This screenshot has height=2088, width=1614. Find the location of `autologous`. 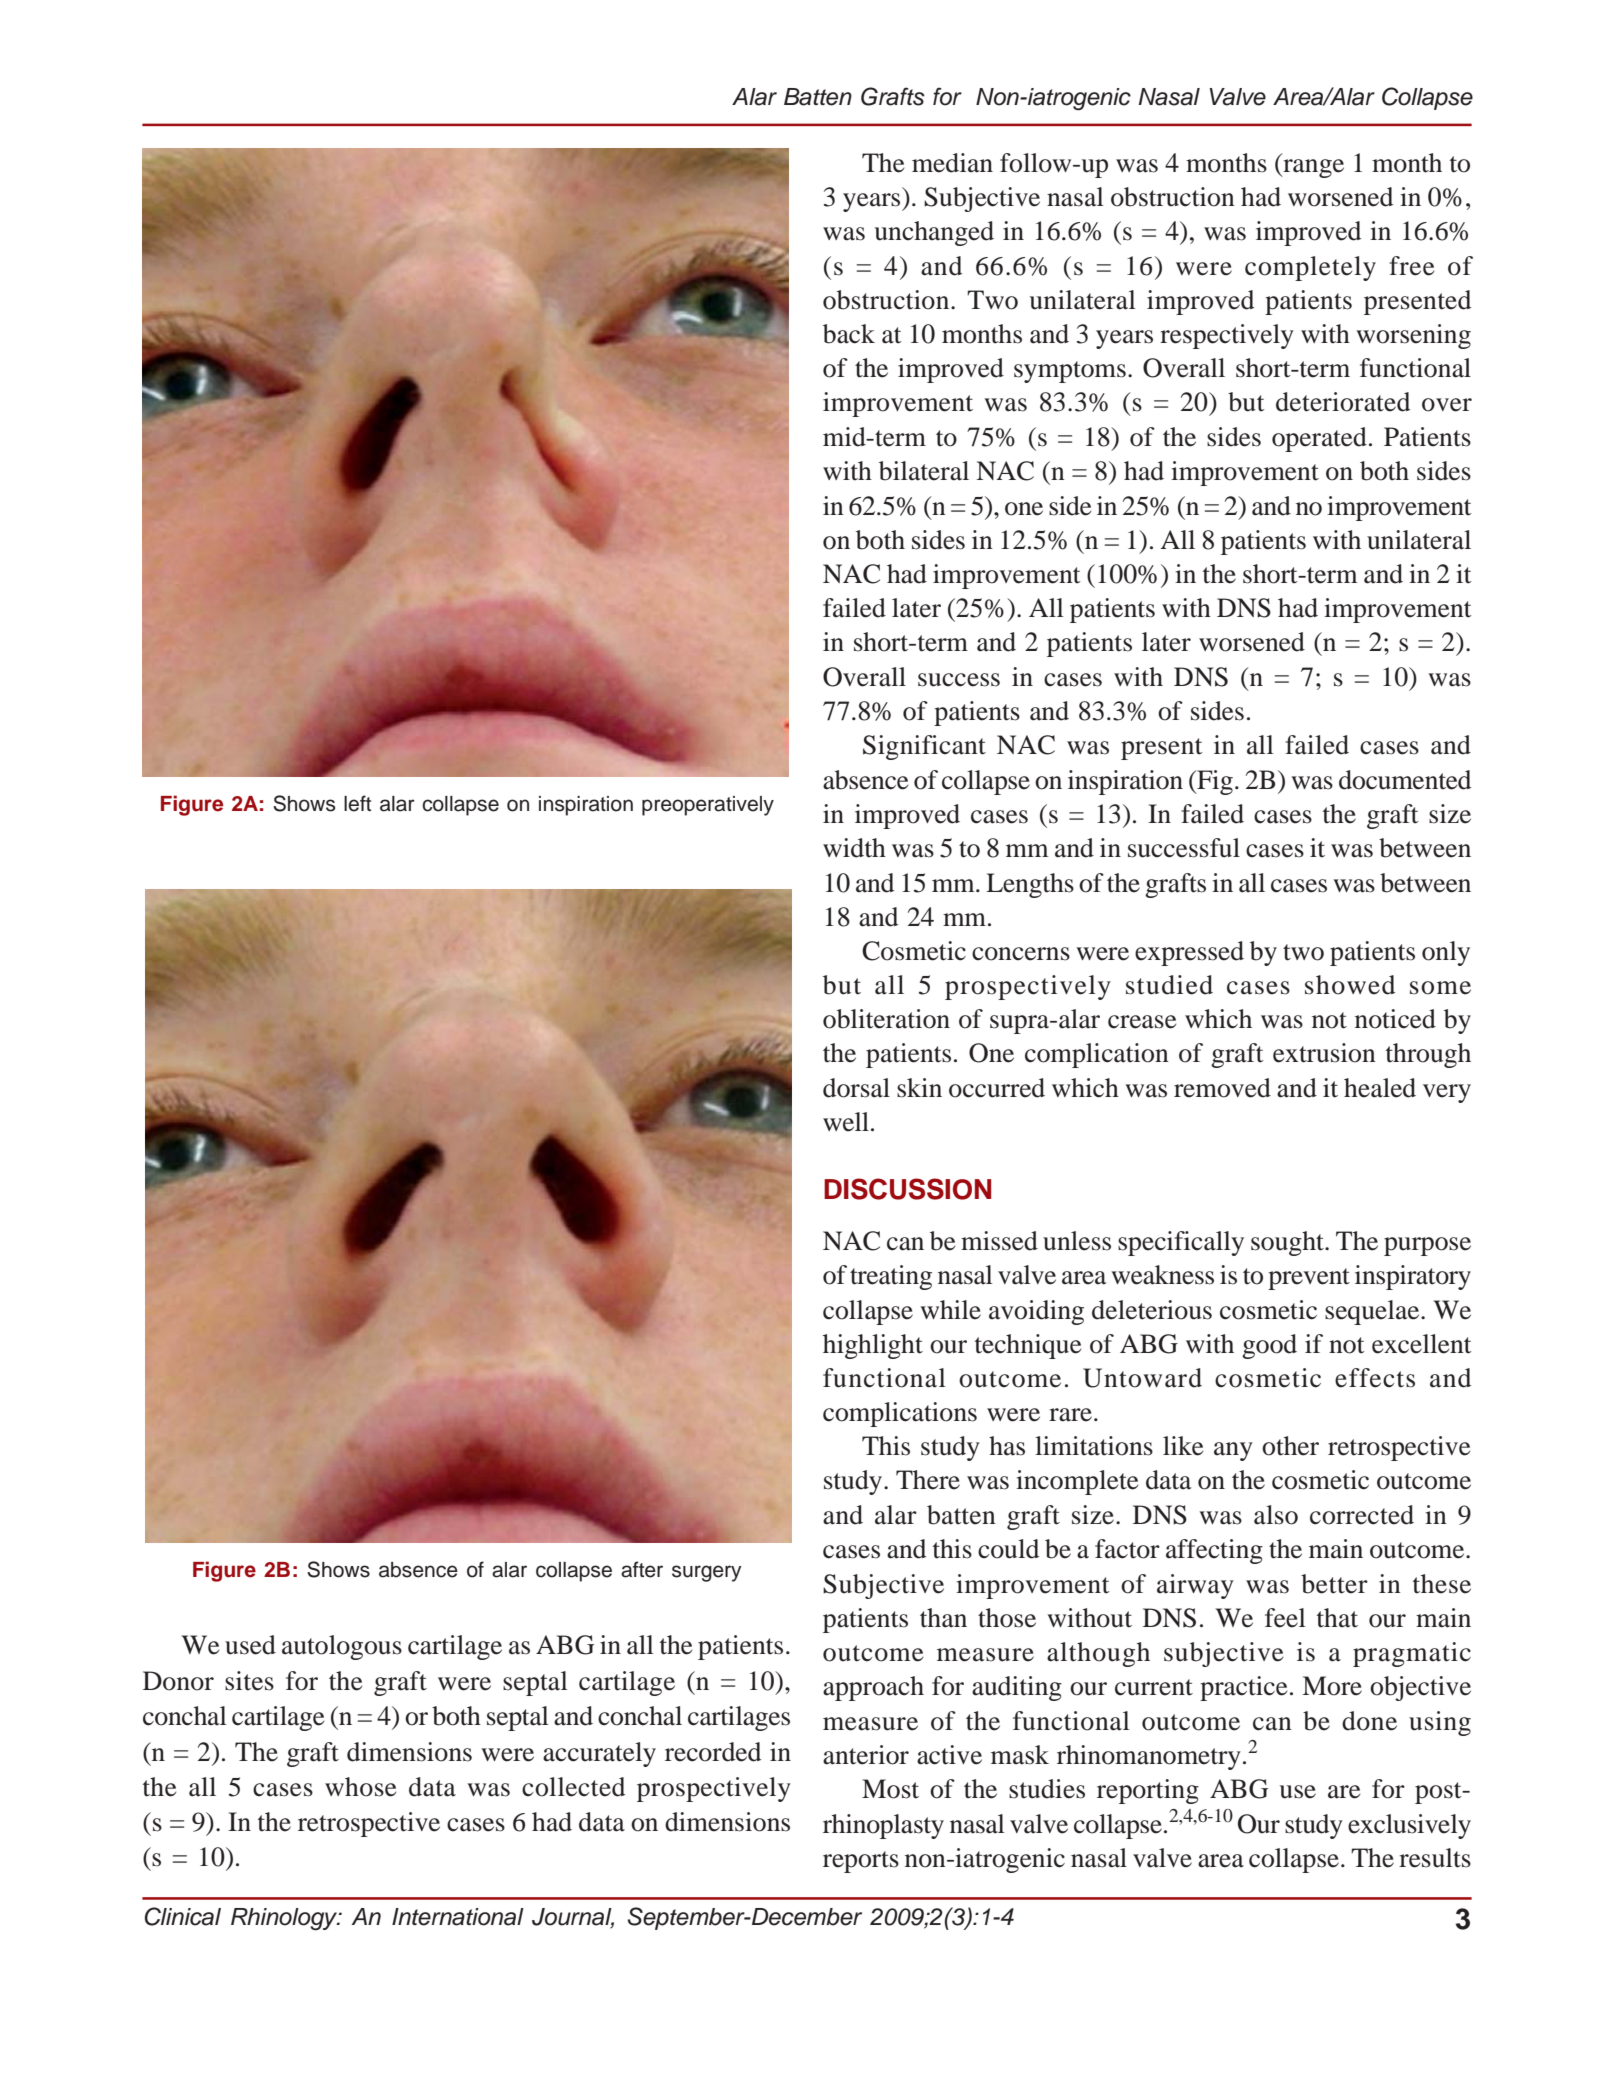

autologous is located at coordinates (342, 1647).
